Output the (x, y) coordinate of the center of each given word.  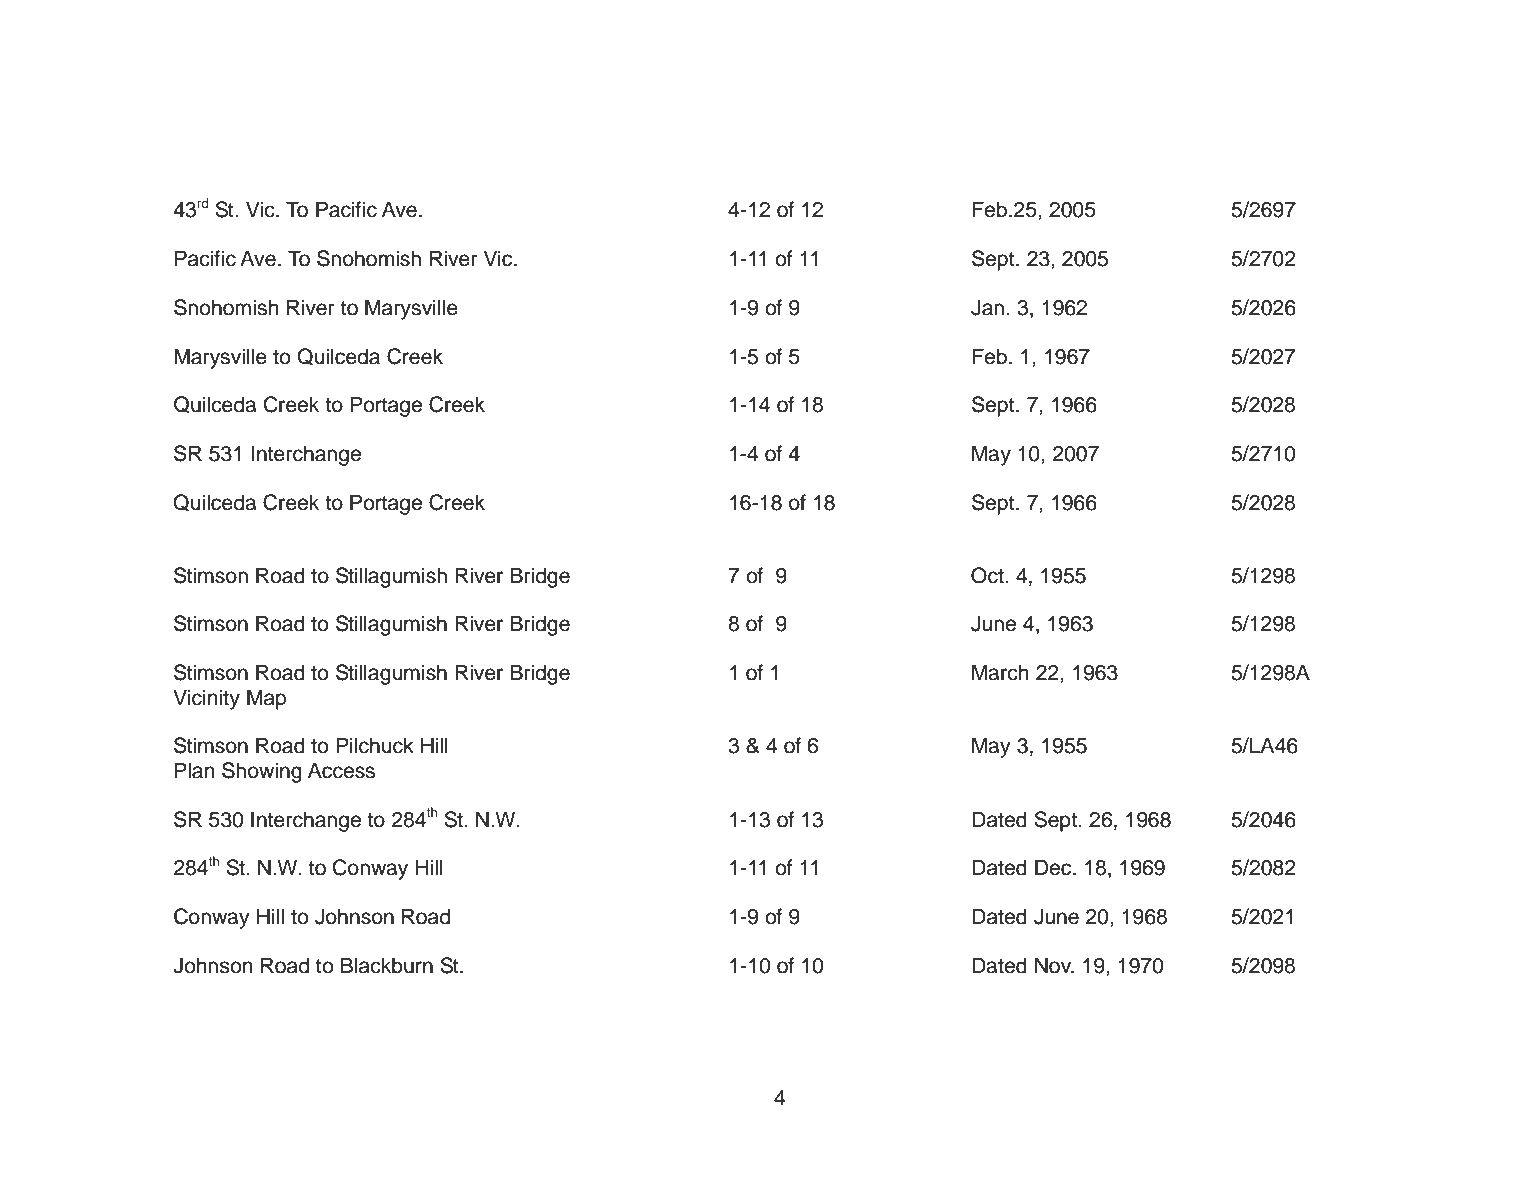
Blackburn (387, 965)
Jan (987, 307)
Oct (988, 575)
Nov (1054, 965)
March (1000, 672)
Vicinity (206, 699)
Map (266, 699)
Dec (1054, 867)
